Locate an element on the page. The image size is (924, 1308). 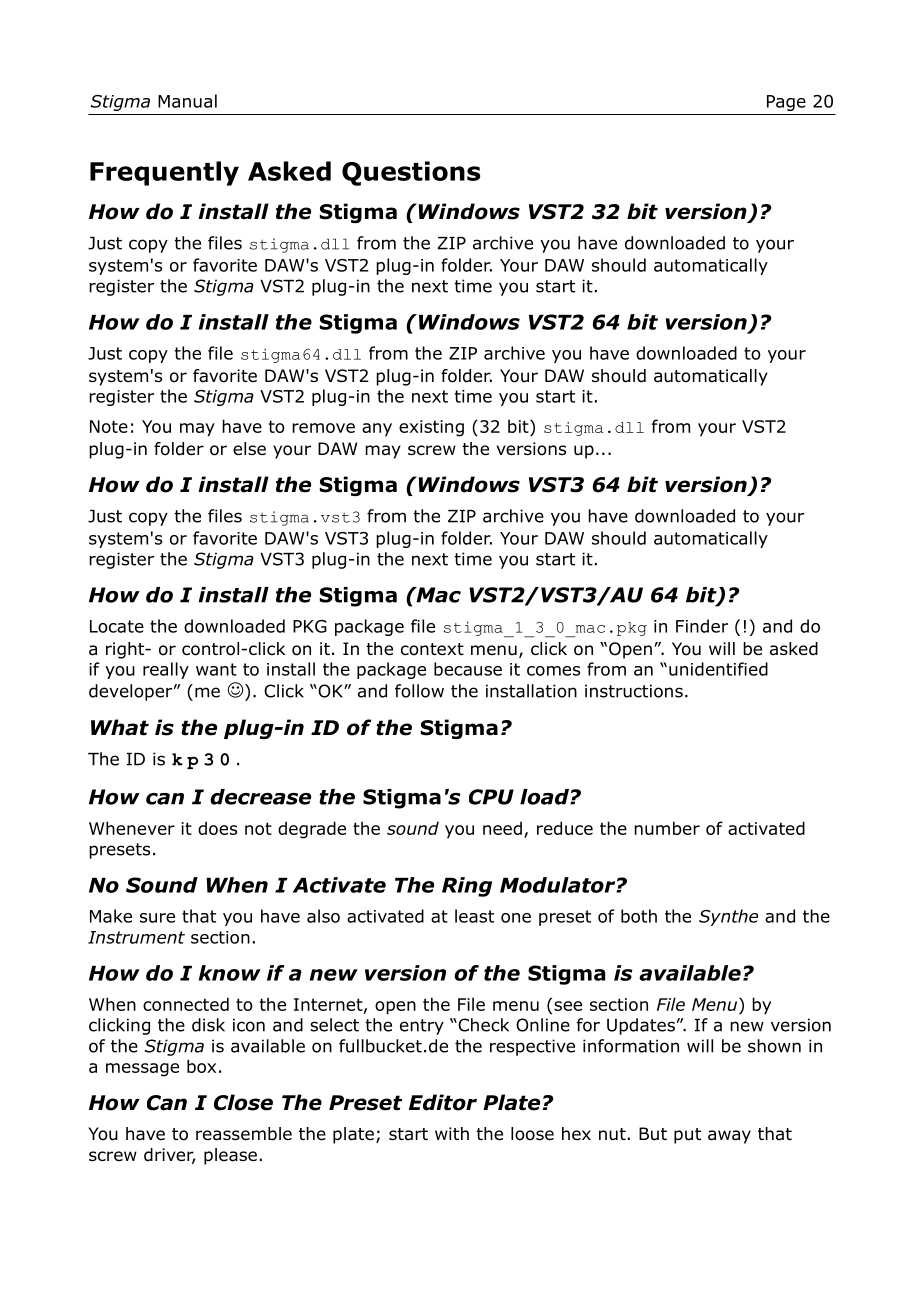
Page is located at coordinates (786, 103).
